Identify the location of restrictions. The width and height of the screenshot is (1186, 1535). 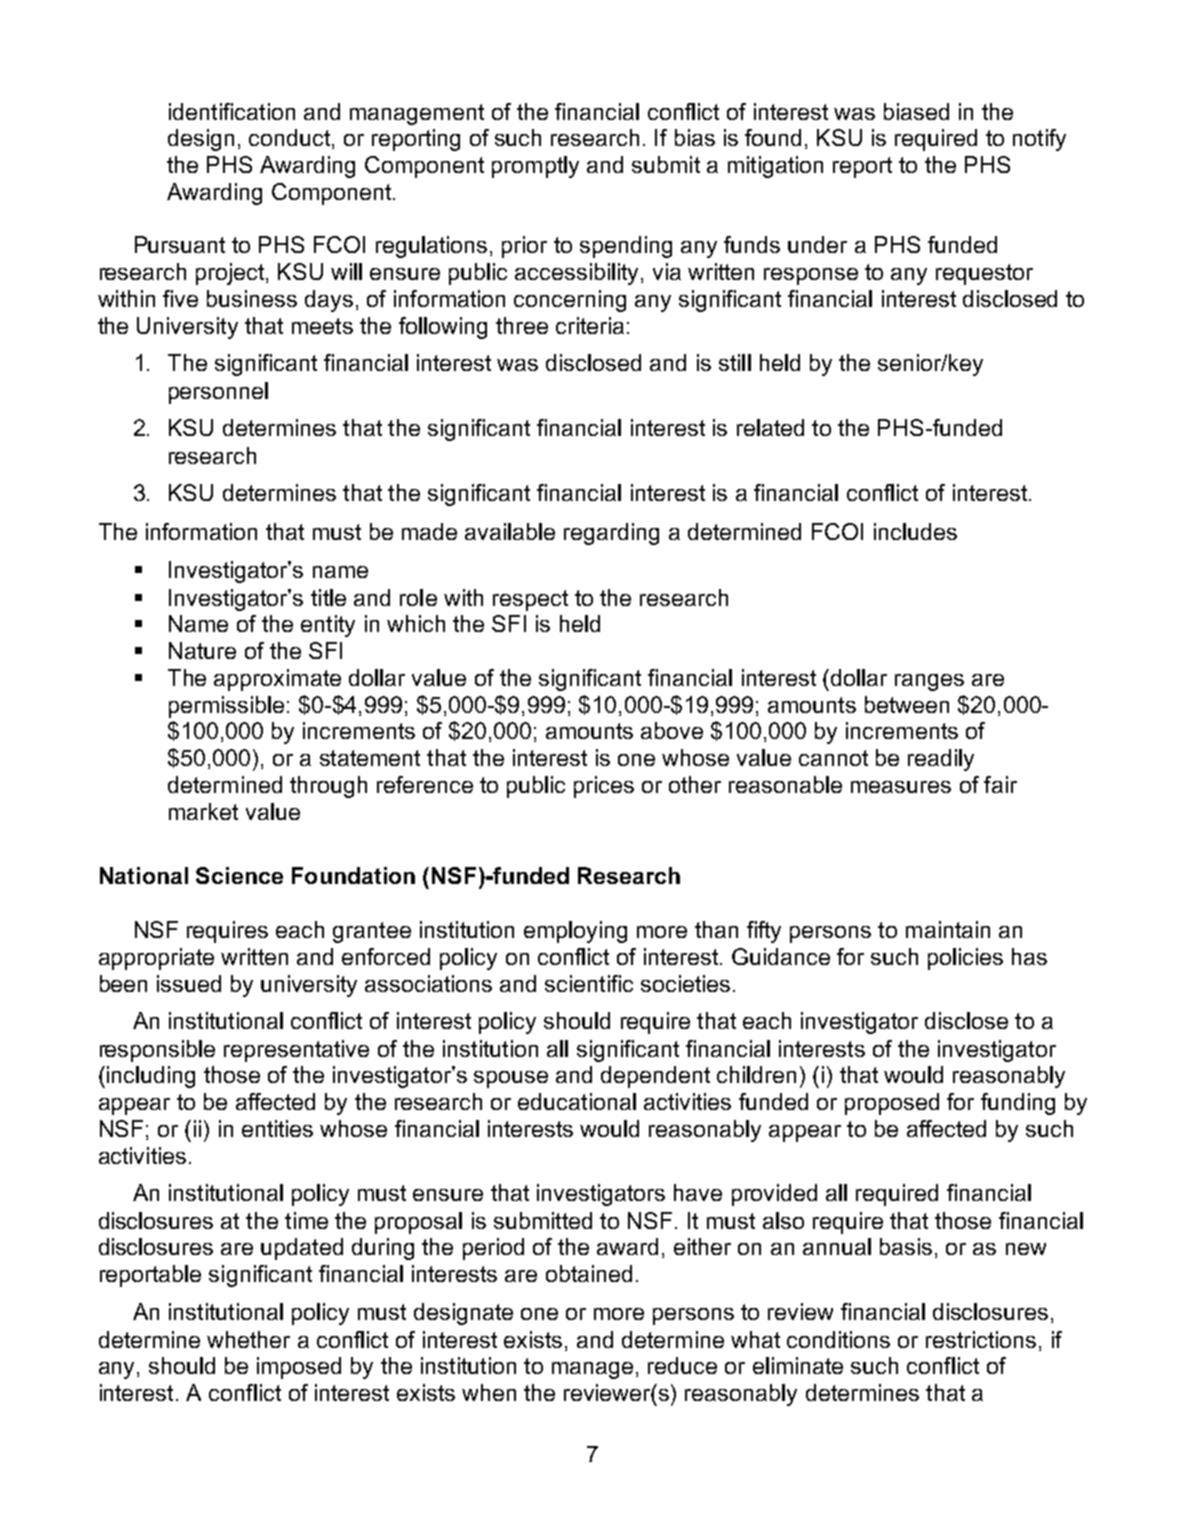
(981, 1339).
